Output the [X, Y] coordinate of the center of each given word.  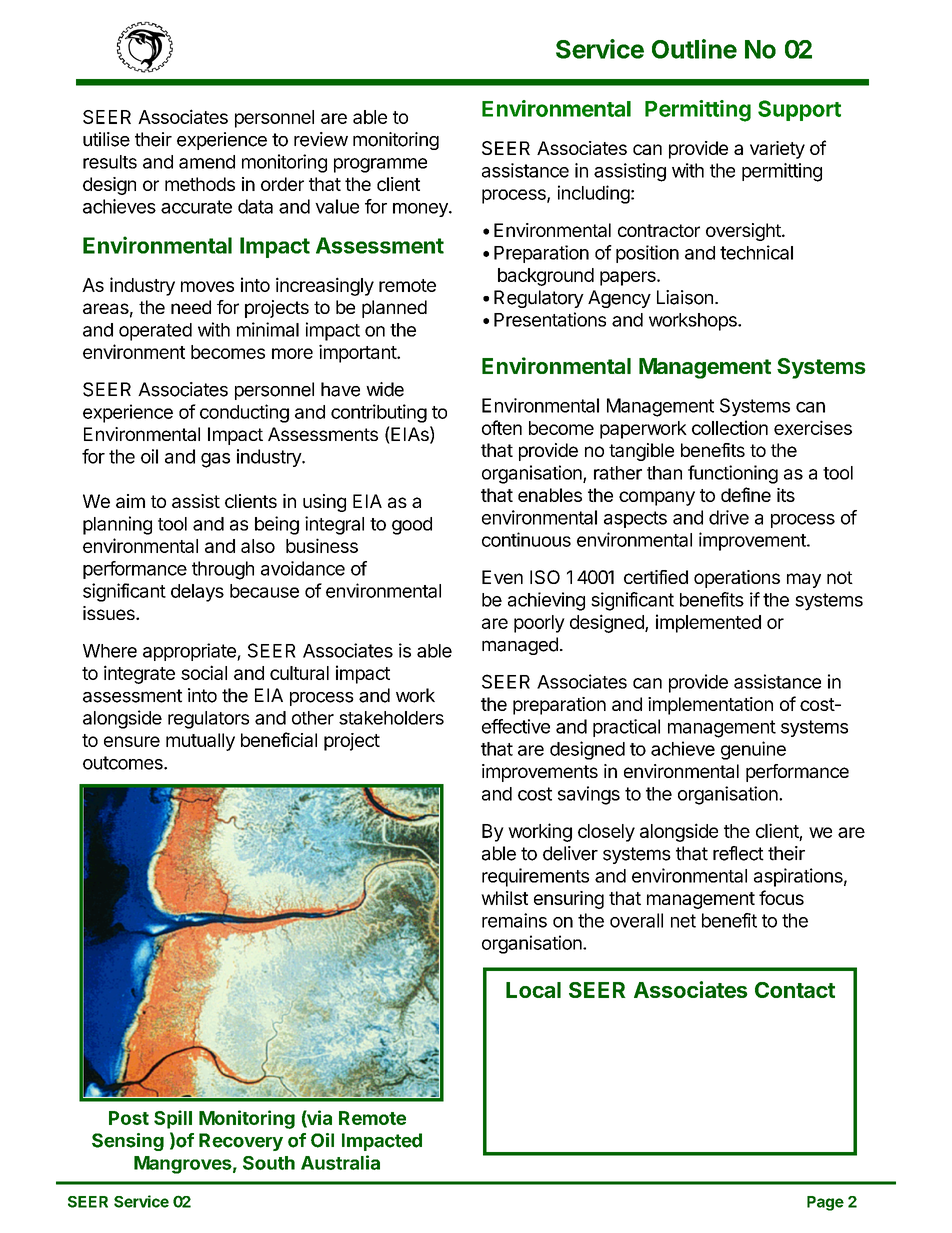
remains [514, 920]
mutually [200, 742]
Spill [173, 1119]
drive [729, 517]
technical [756, 252]
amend [207, 162]
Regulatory [539, 299]
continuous [526, 539]
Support [799, 110]
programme [380, 165]
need [191, 307]
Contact [795, 990]
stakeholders [391, 718]
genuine [753, 750]
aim [130, 501]
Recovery [241, 1142]
